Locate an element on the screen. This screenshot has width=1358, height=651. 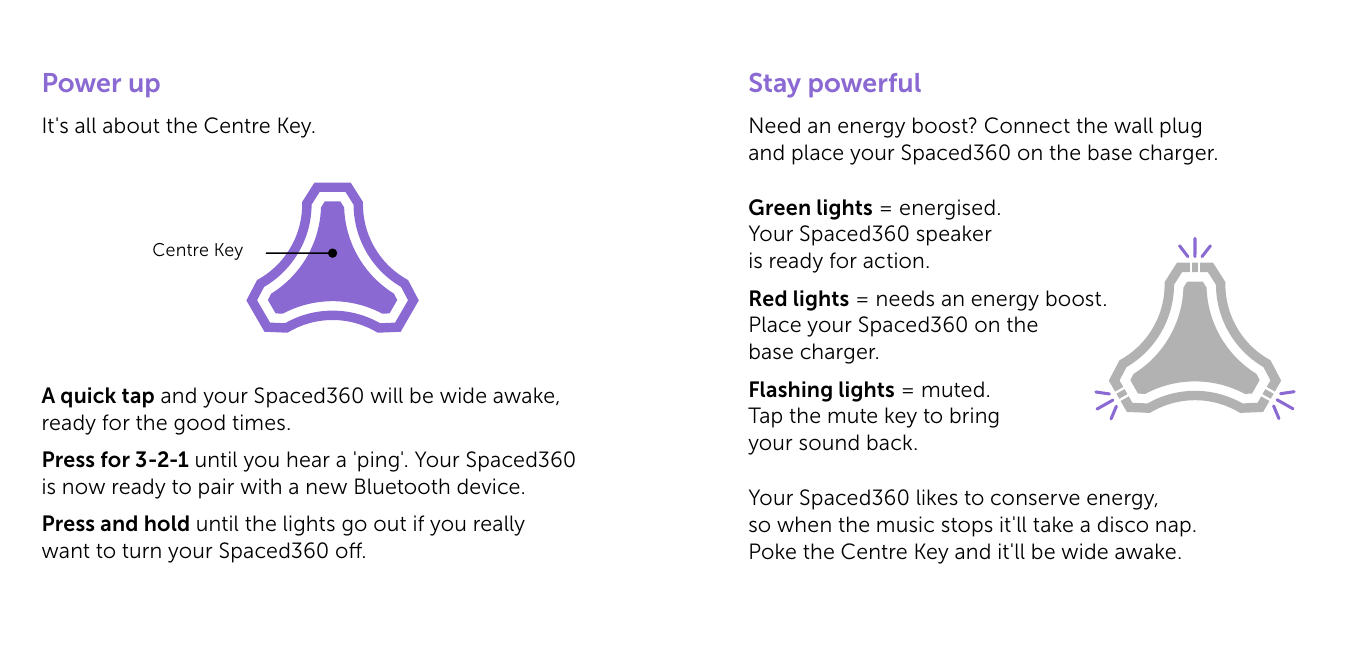
Stay is located at coordinates (775, 85).
